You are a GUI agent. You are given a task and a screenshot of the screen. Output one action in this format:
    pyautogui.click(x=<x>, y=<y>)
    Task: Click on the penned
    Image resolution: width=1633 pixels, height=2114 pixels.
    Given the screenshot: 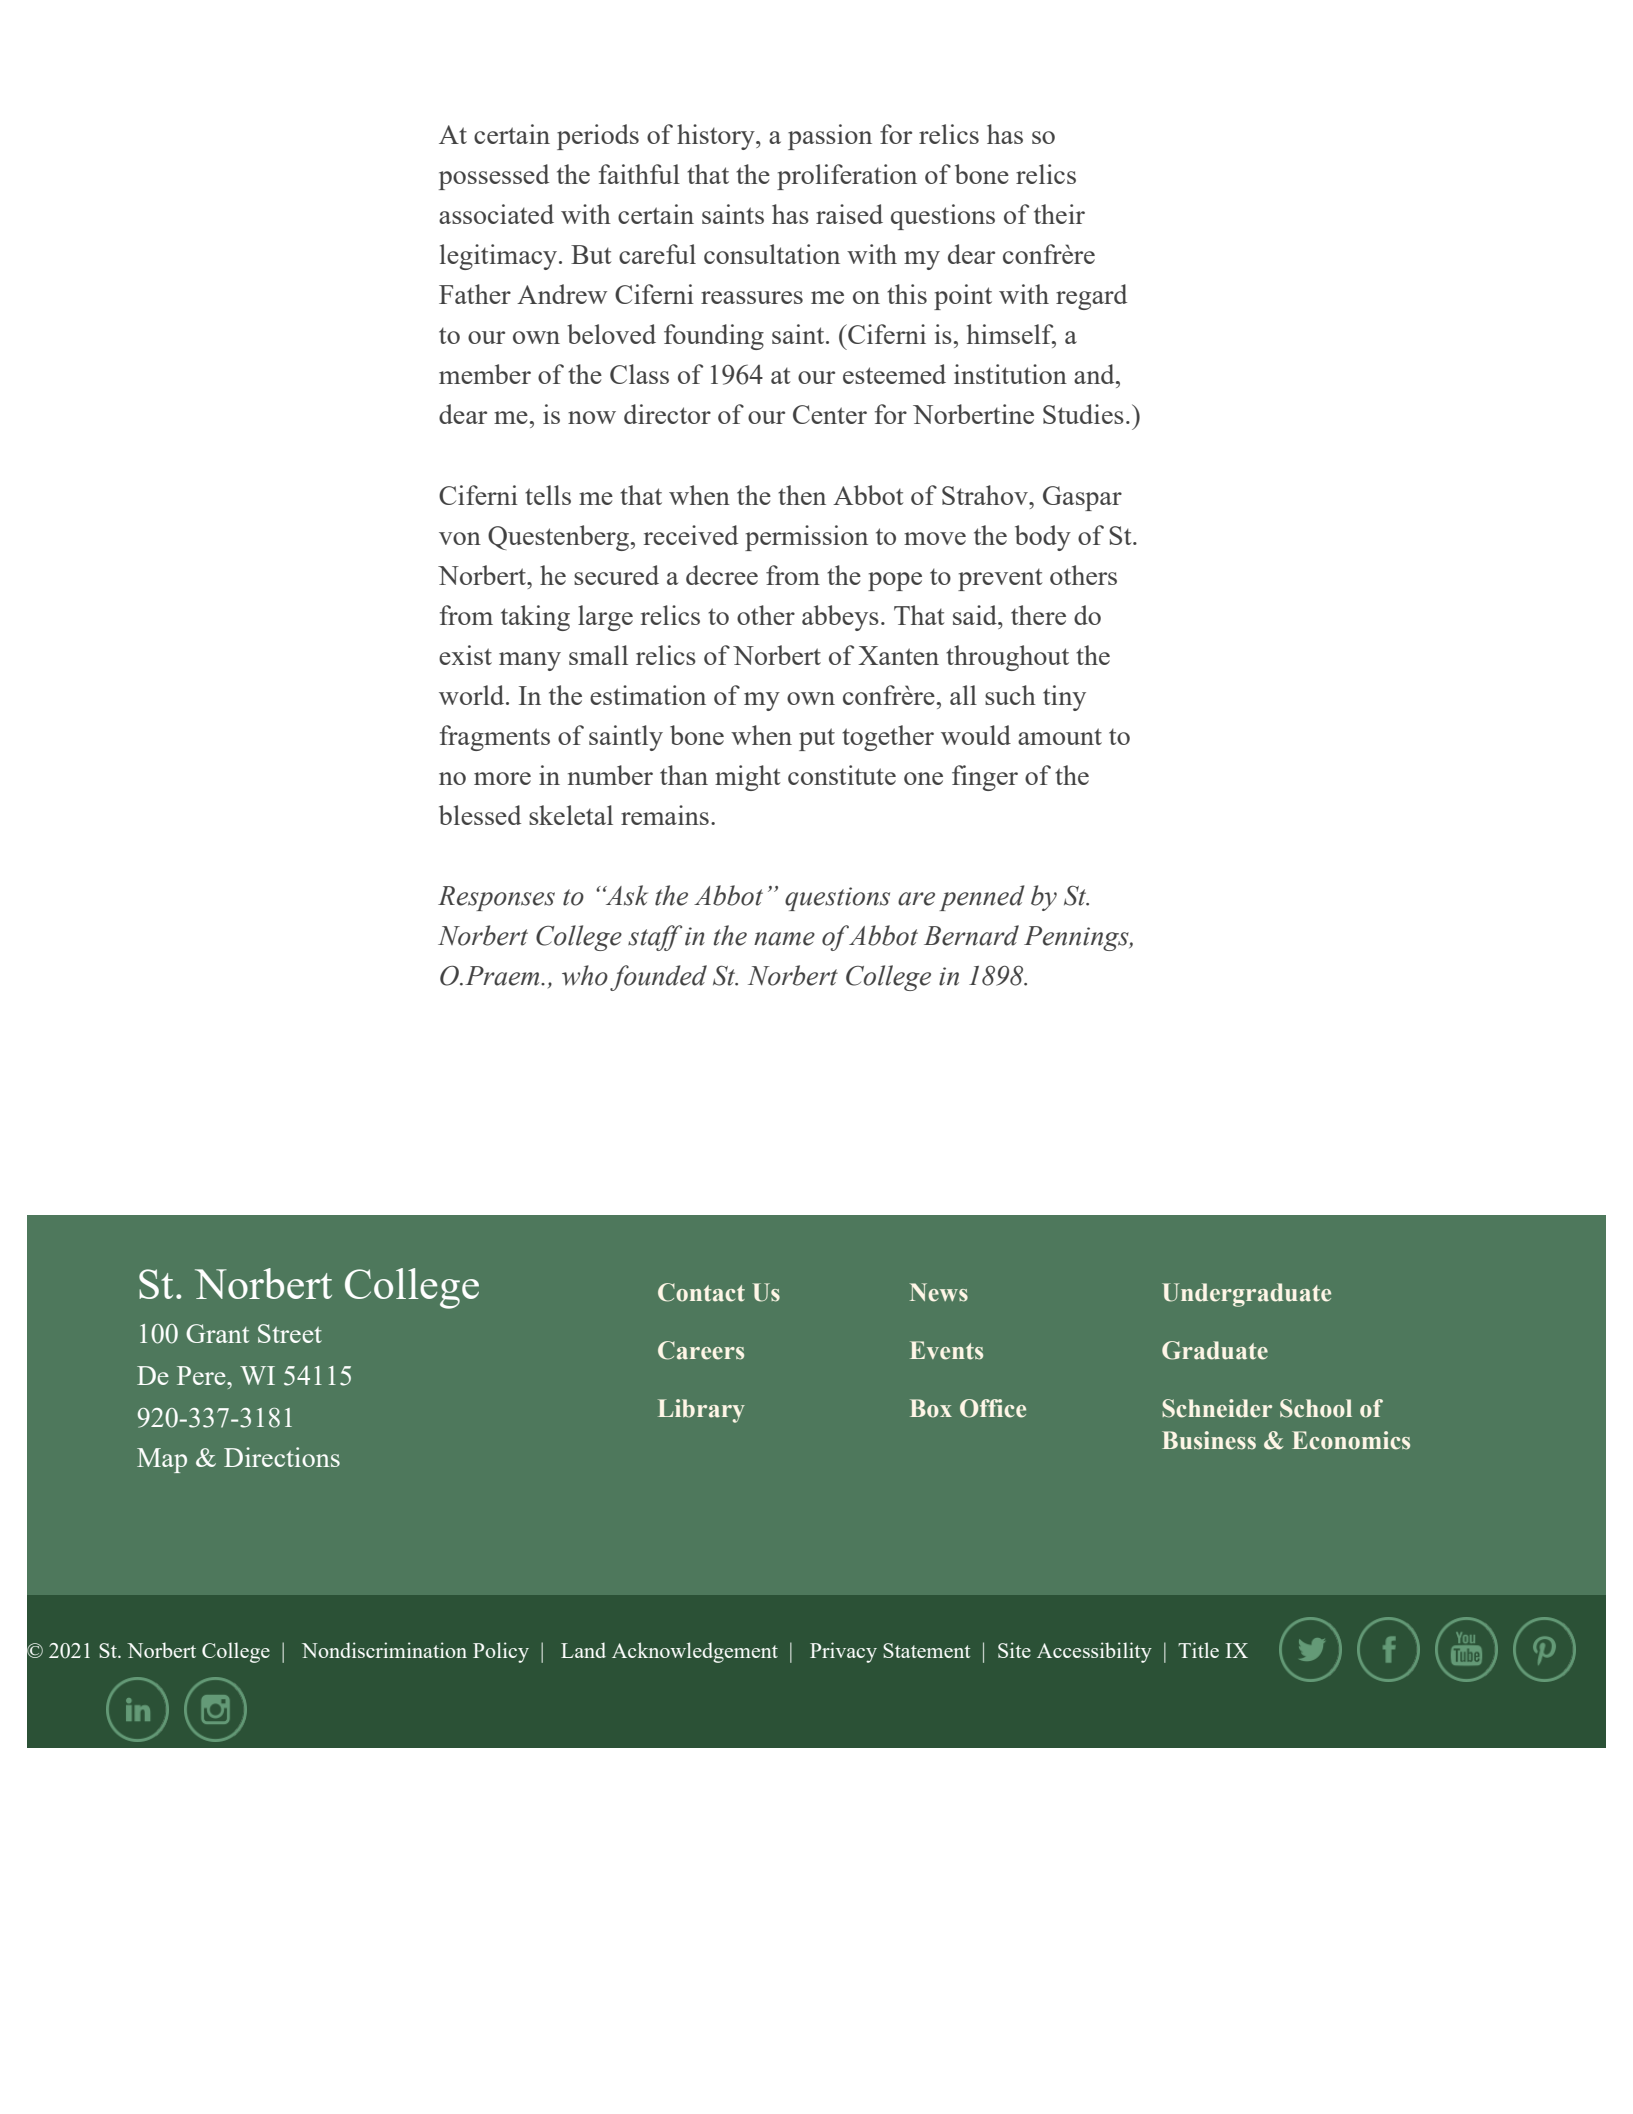 What is the action you would take?
    pyautogui.click(x=982, y=898)
